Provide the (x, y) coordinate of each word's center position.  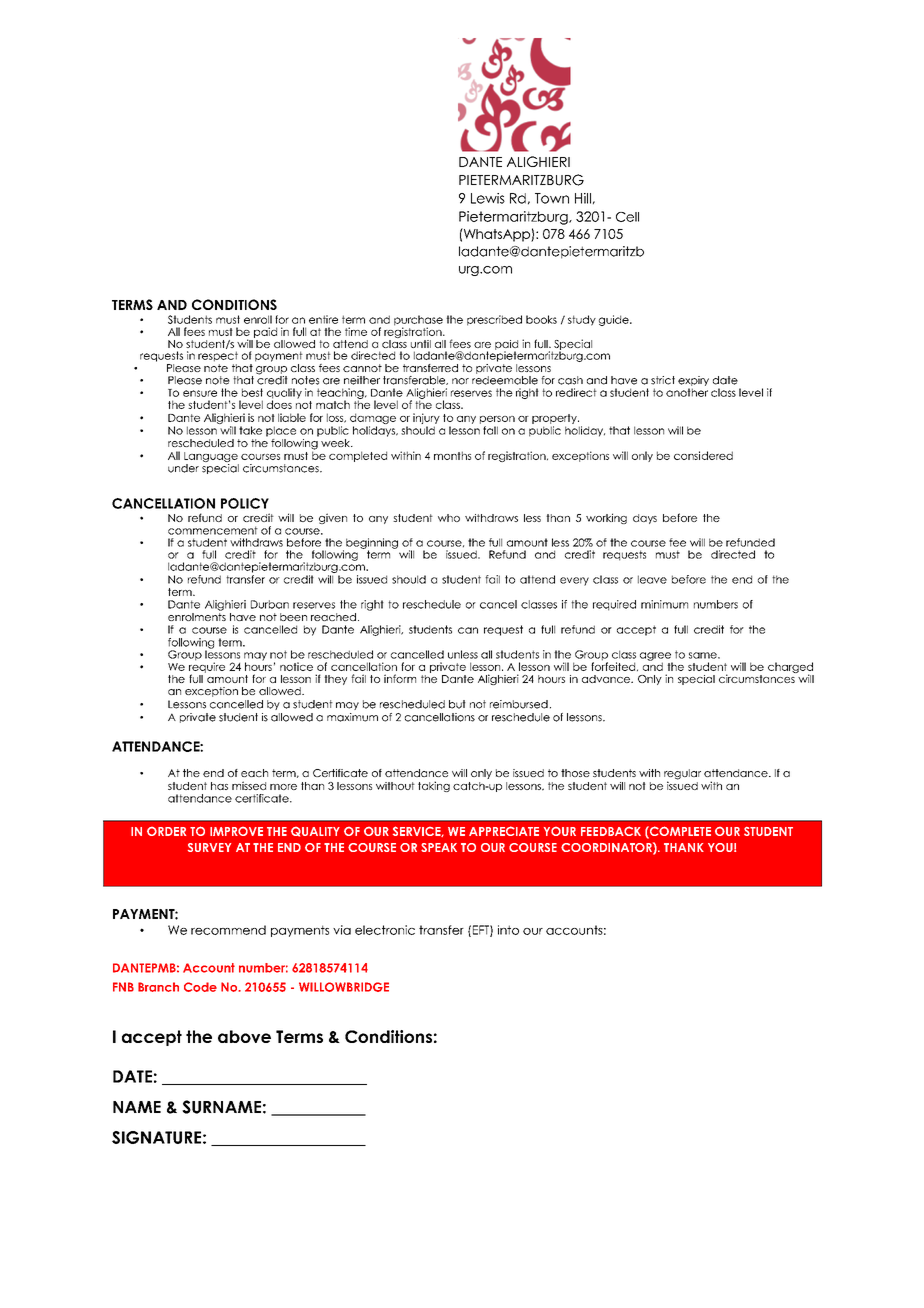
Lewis (488, 198)
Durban (270, 604)
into (508, 930)
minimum (664, 604)
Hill (583, 198)
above (244, 1036)
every (574, 581)
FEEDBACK (611, 831)
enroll (258, 319)
